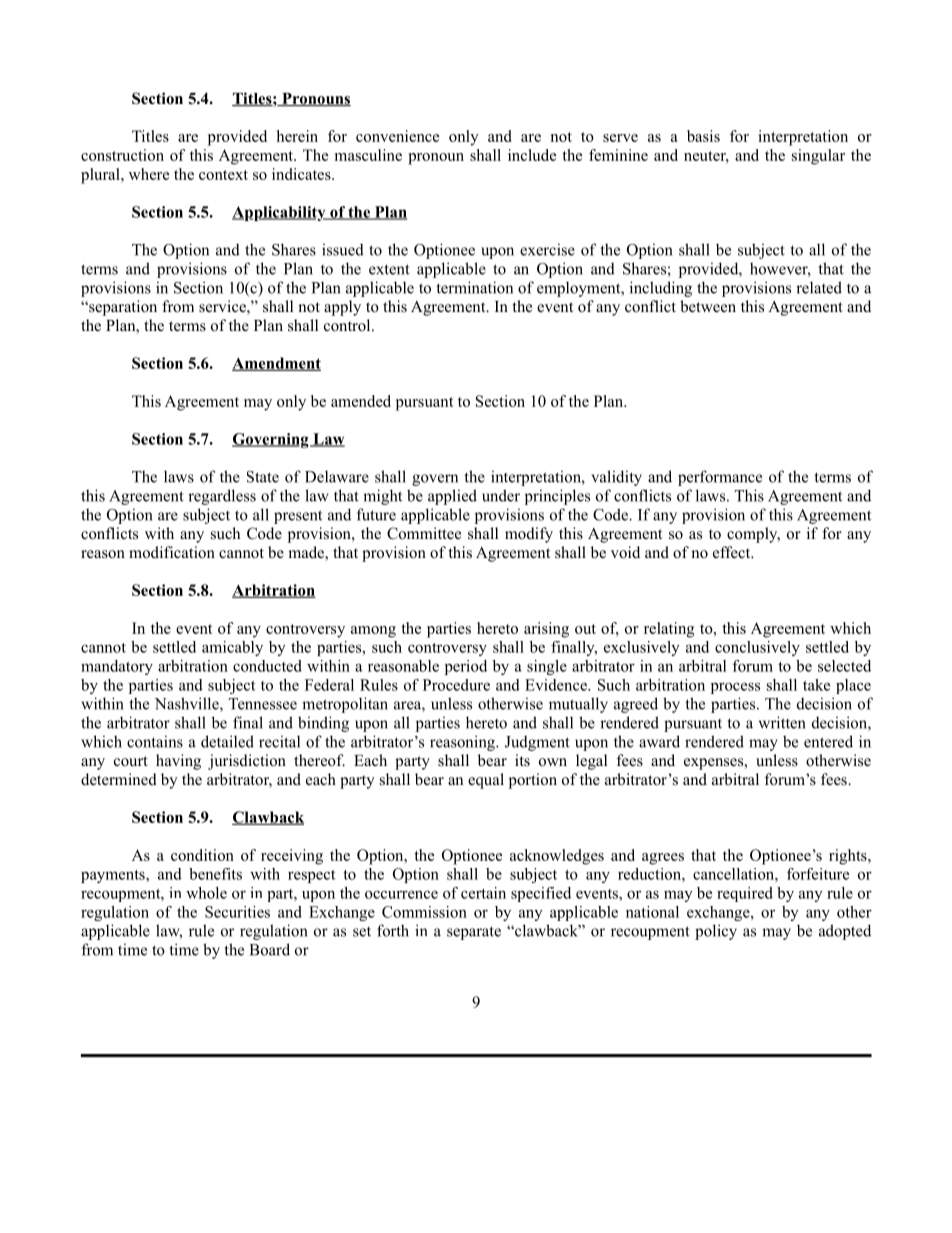 This page has height=1233, width=952. I want to click on singular, so click(818, 157).
